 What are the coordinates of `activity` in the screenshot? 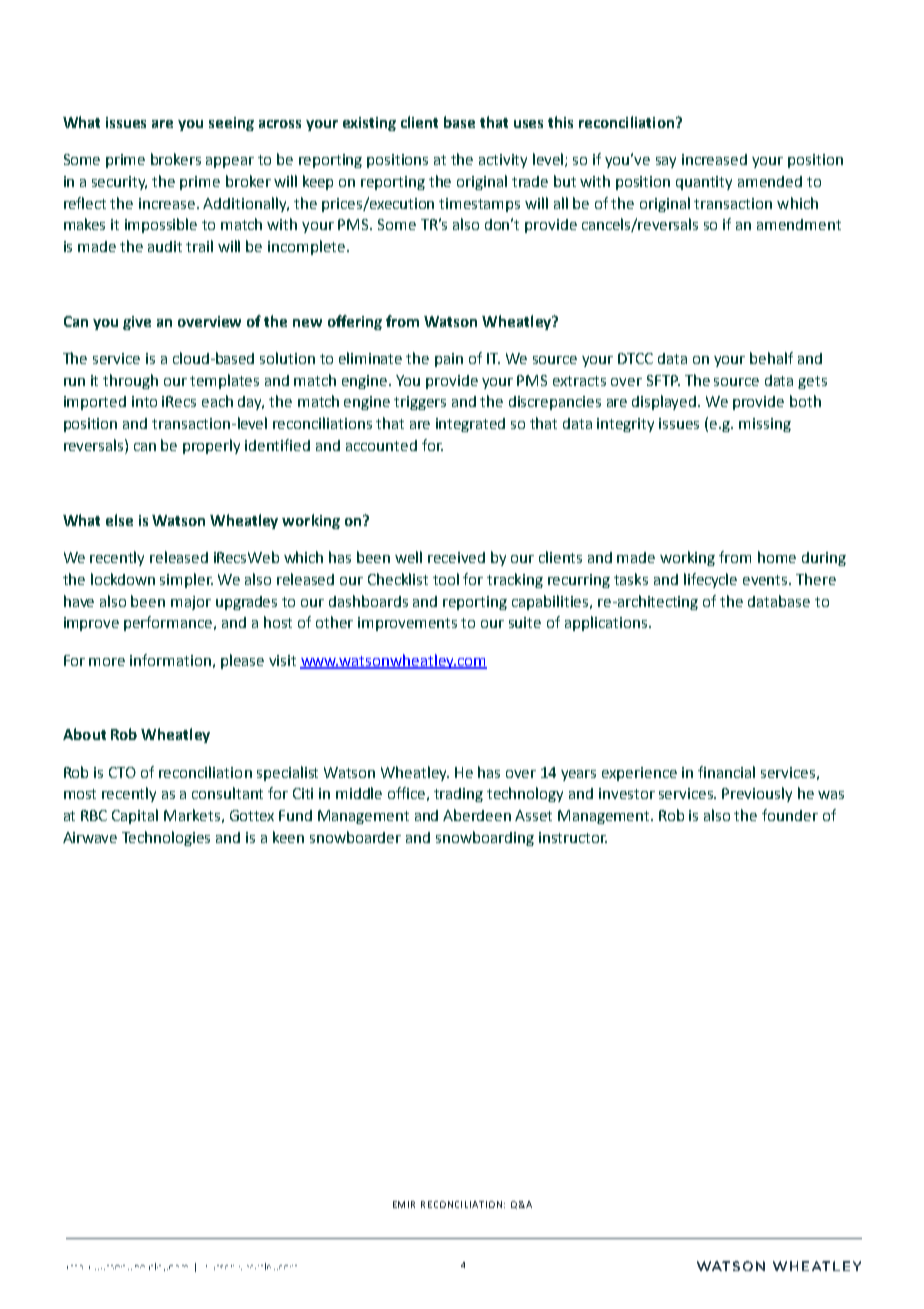 It's located at (503, 161).
